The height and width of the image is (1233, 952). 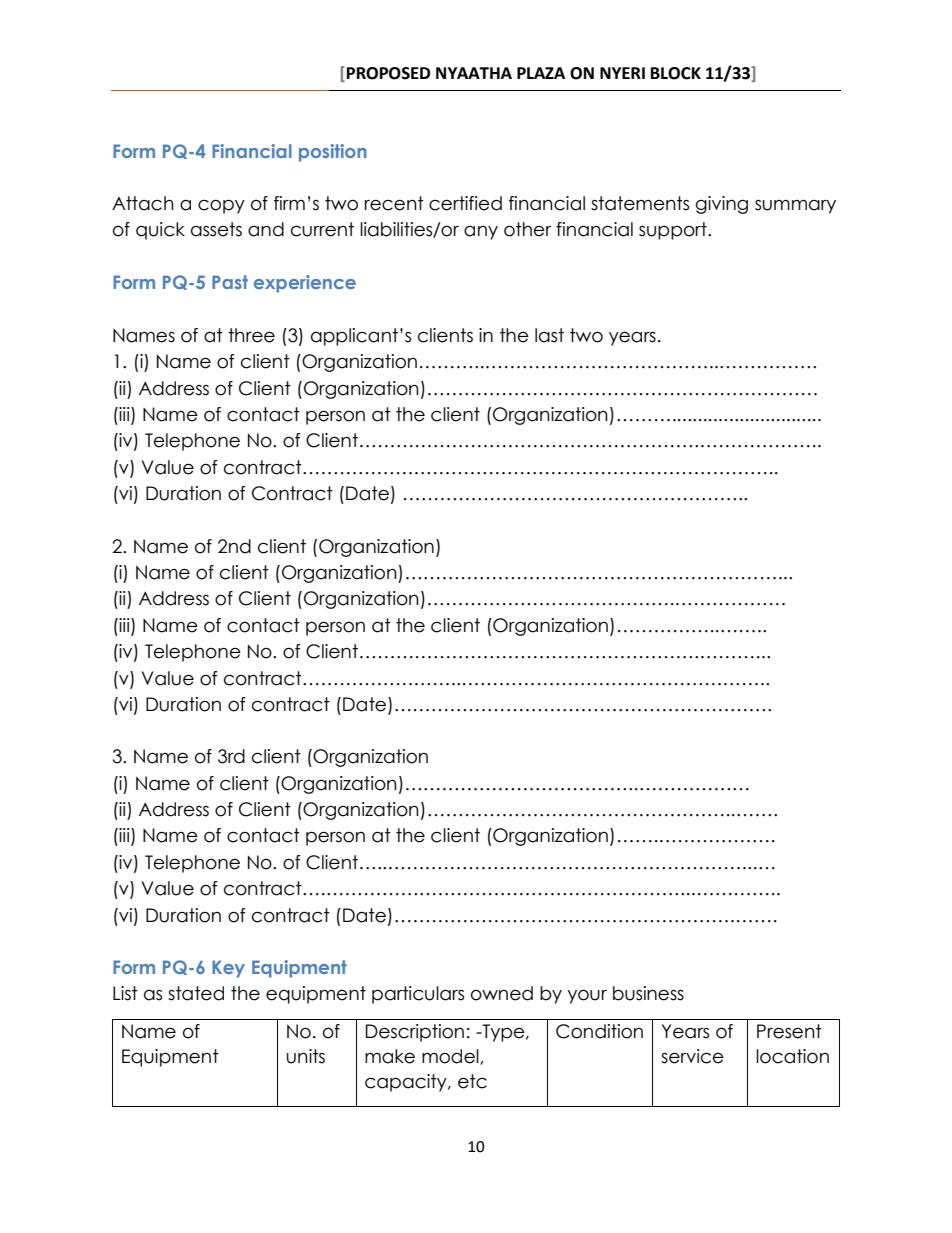 What do you see at coordinates (196, 993) in the image?
I see `stated` at bounding box center [196, 993].
